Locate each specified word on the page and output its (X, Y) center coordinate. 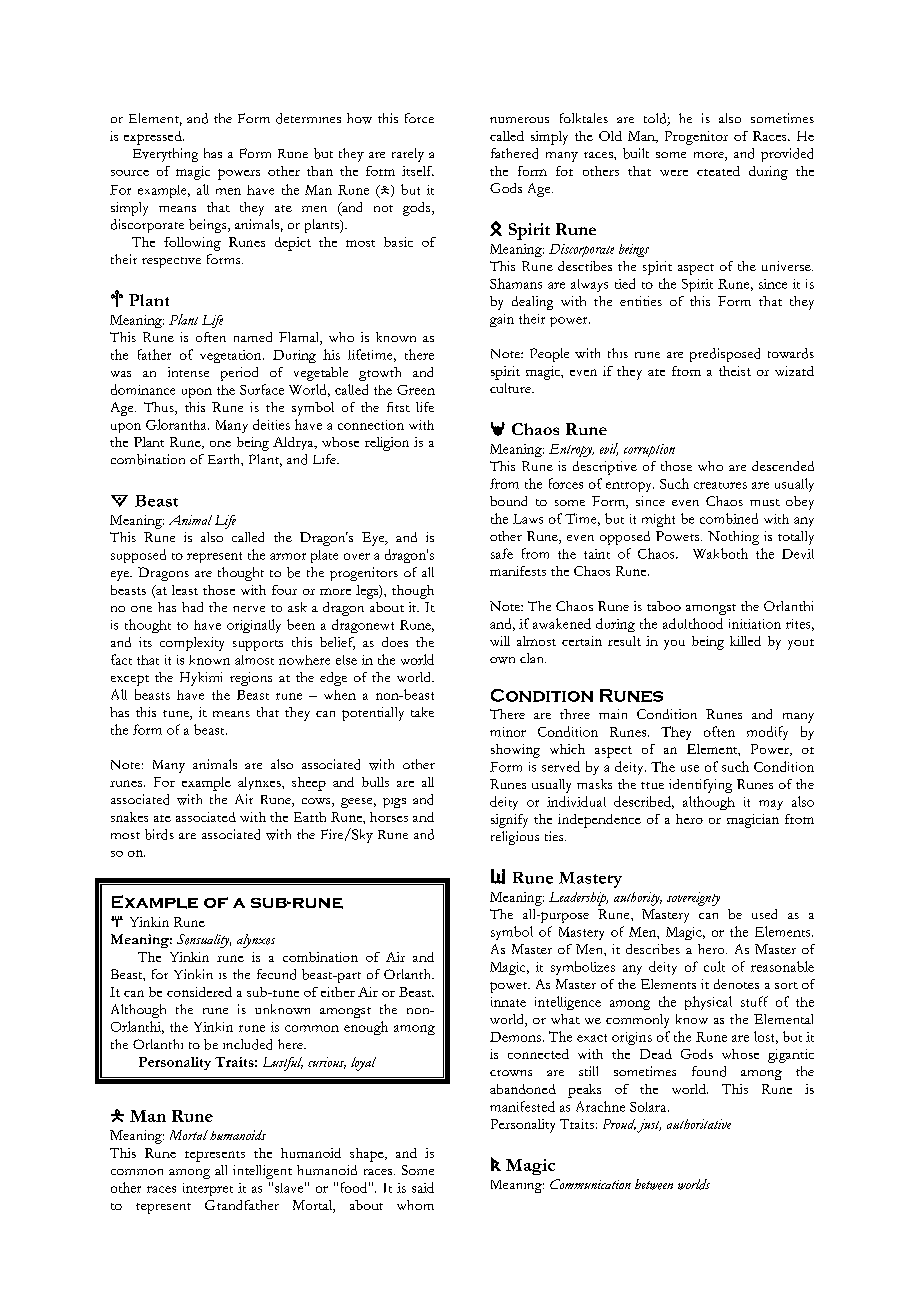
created (718, 171)
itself (418, 171)
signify (509, 821)
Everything (165, 155)
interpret (208, 1189)
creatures (720, 485)
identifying (700, 786)
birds (159, 834)
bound (508, 501)
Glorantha (177, 424)
